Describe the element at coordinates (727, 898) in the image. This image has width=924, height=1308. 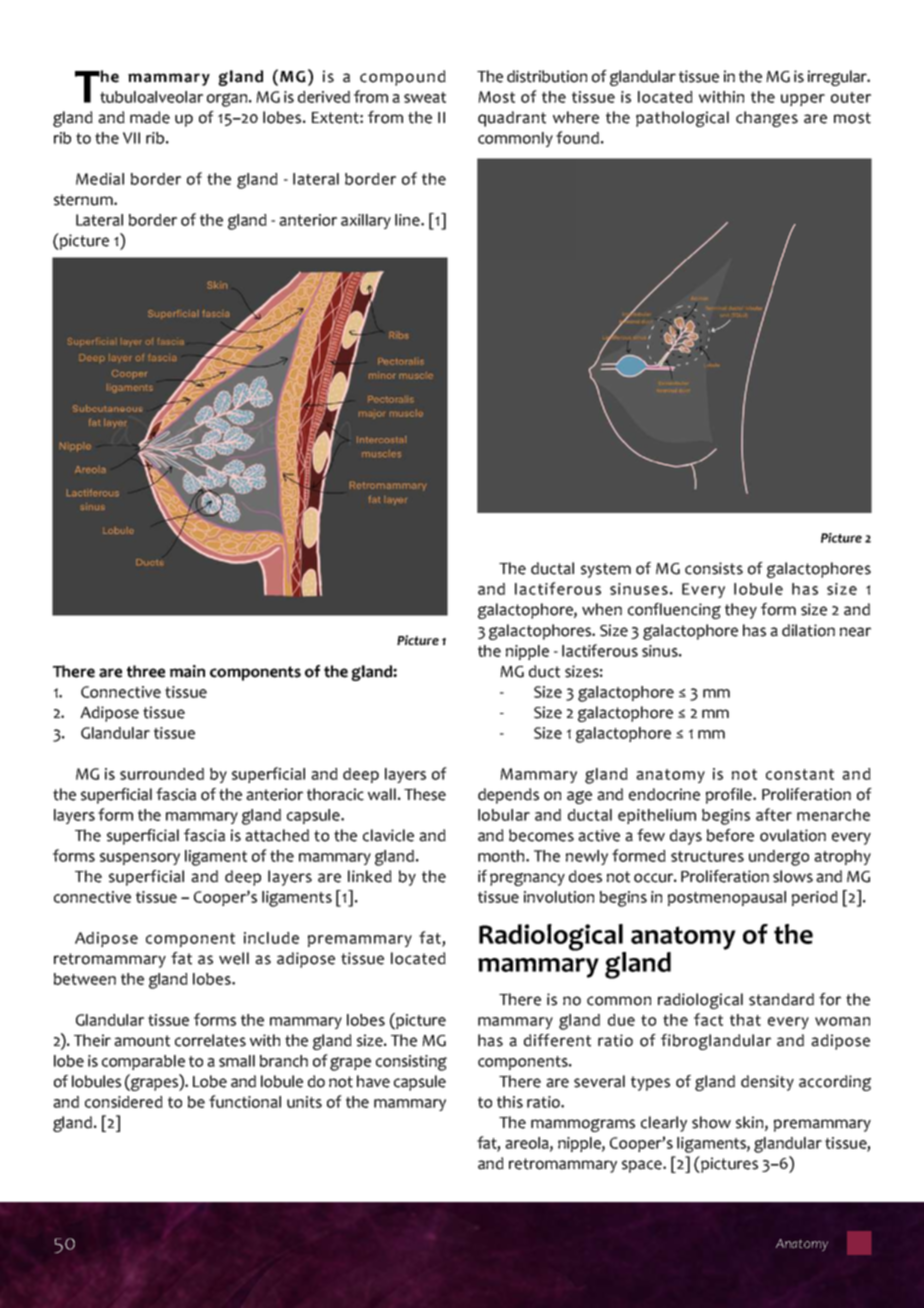
I see `postmenopausal` at that location.
